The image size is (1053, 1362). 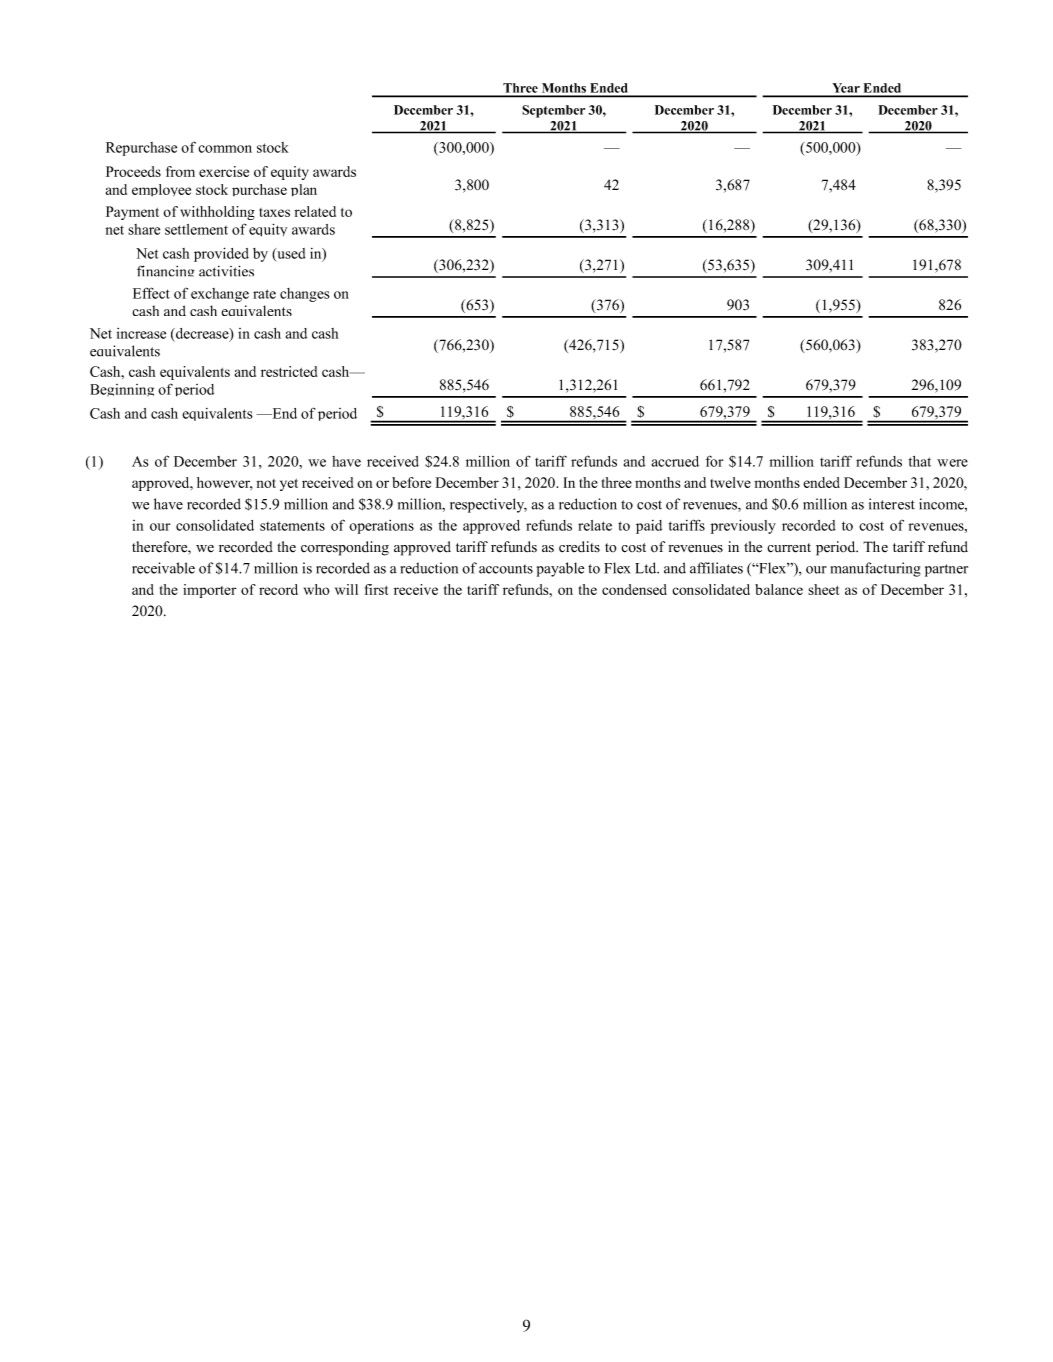 What do you see at coordinates (289, 371) in the image?
I see `restricted` at bounding box center [289, 371].
